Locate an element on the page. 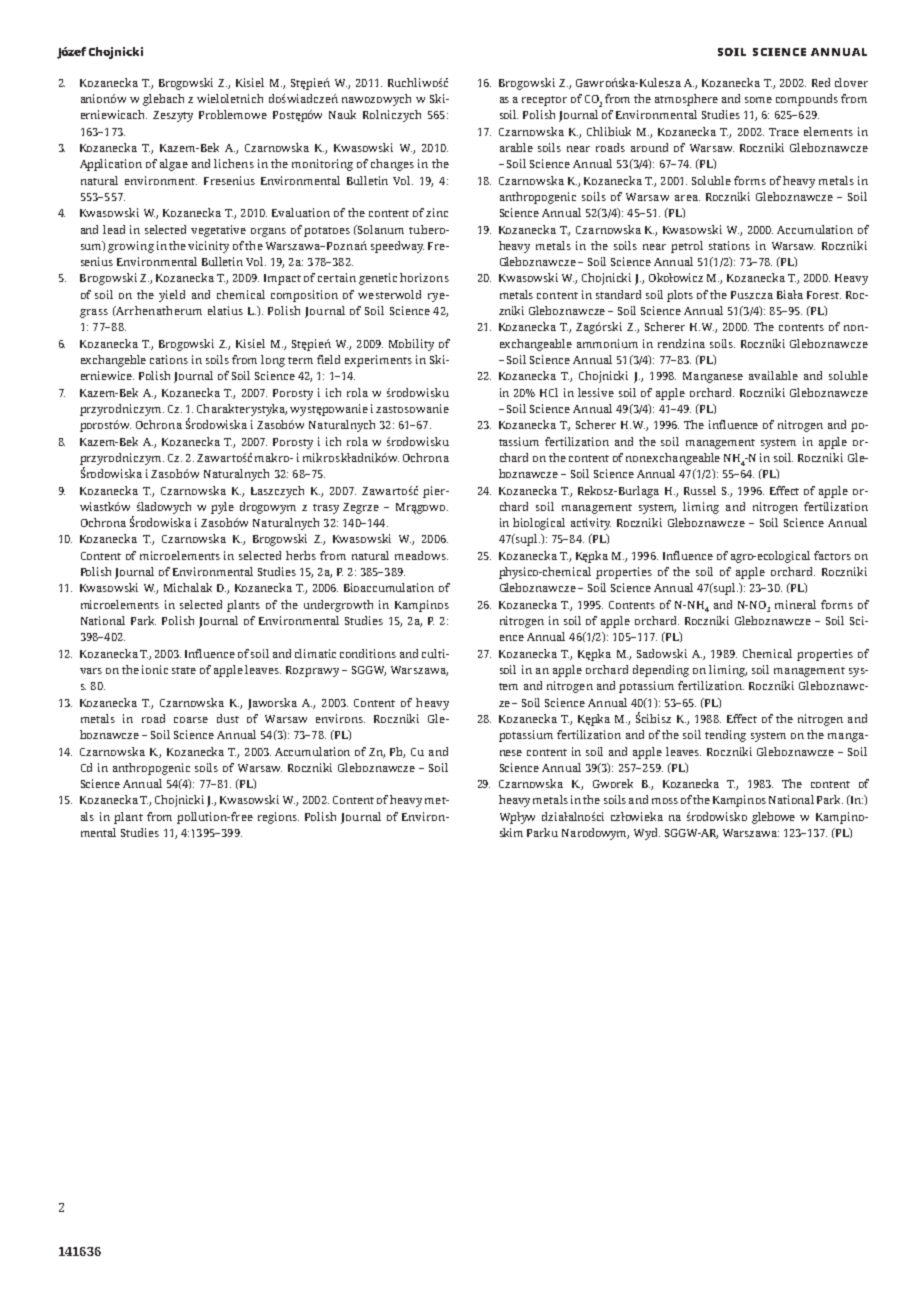 This page has height=1308, width=924. Russel is located at coordinates (700, 490).
